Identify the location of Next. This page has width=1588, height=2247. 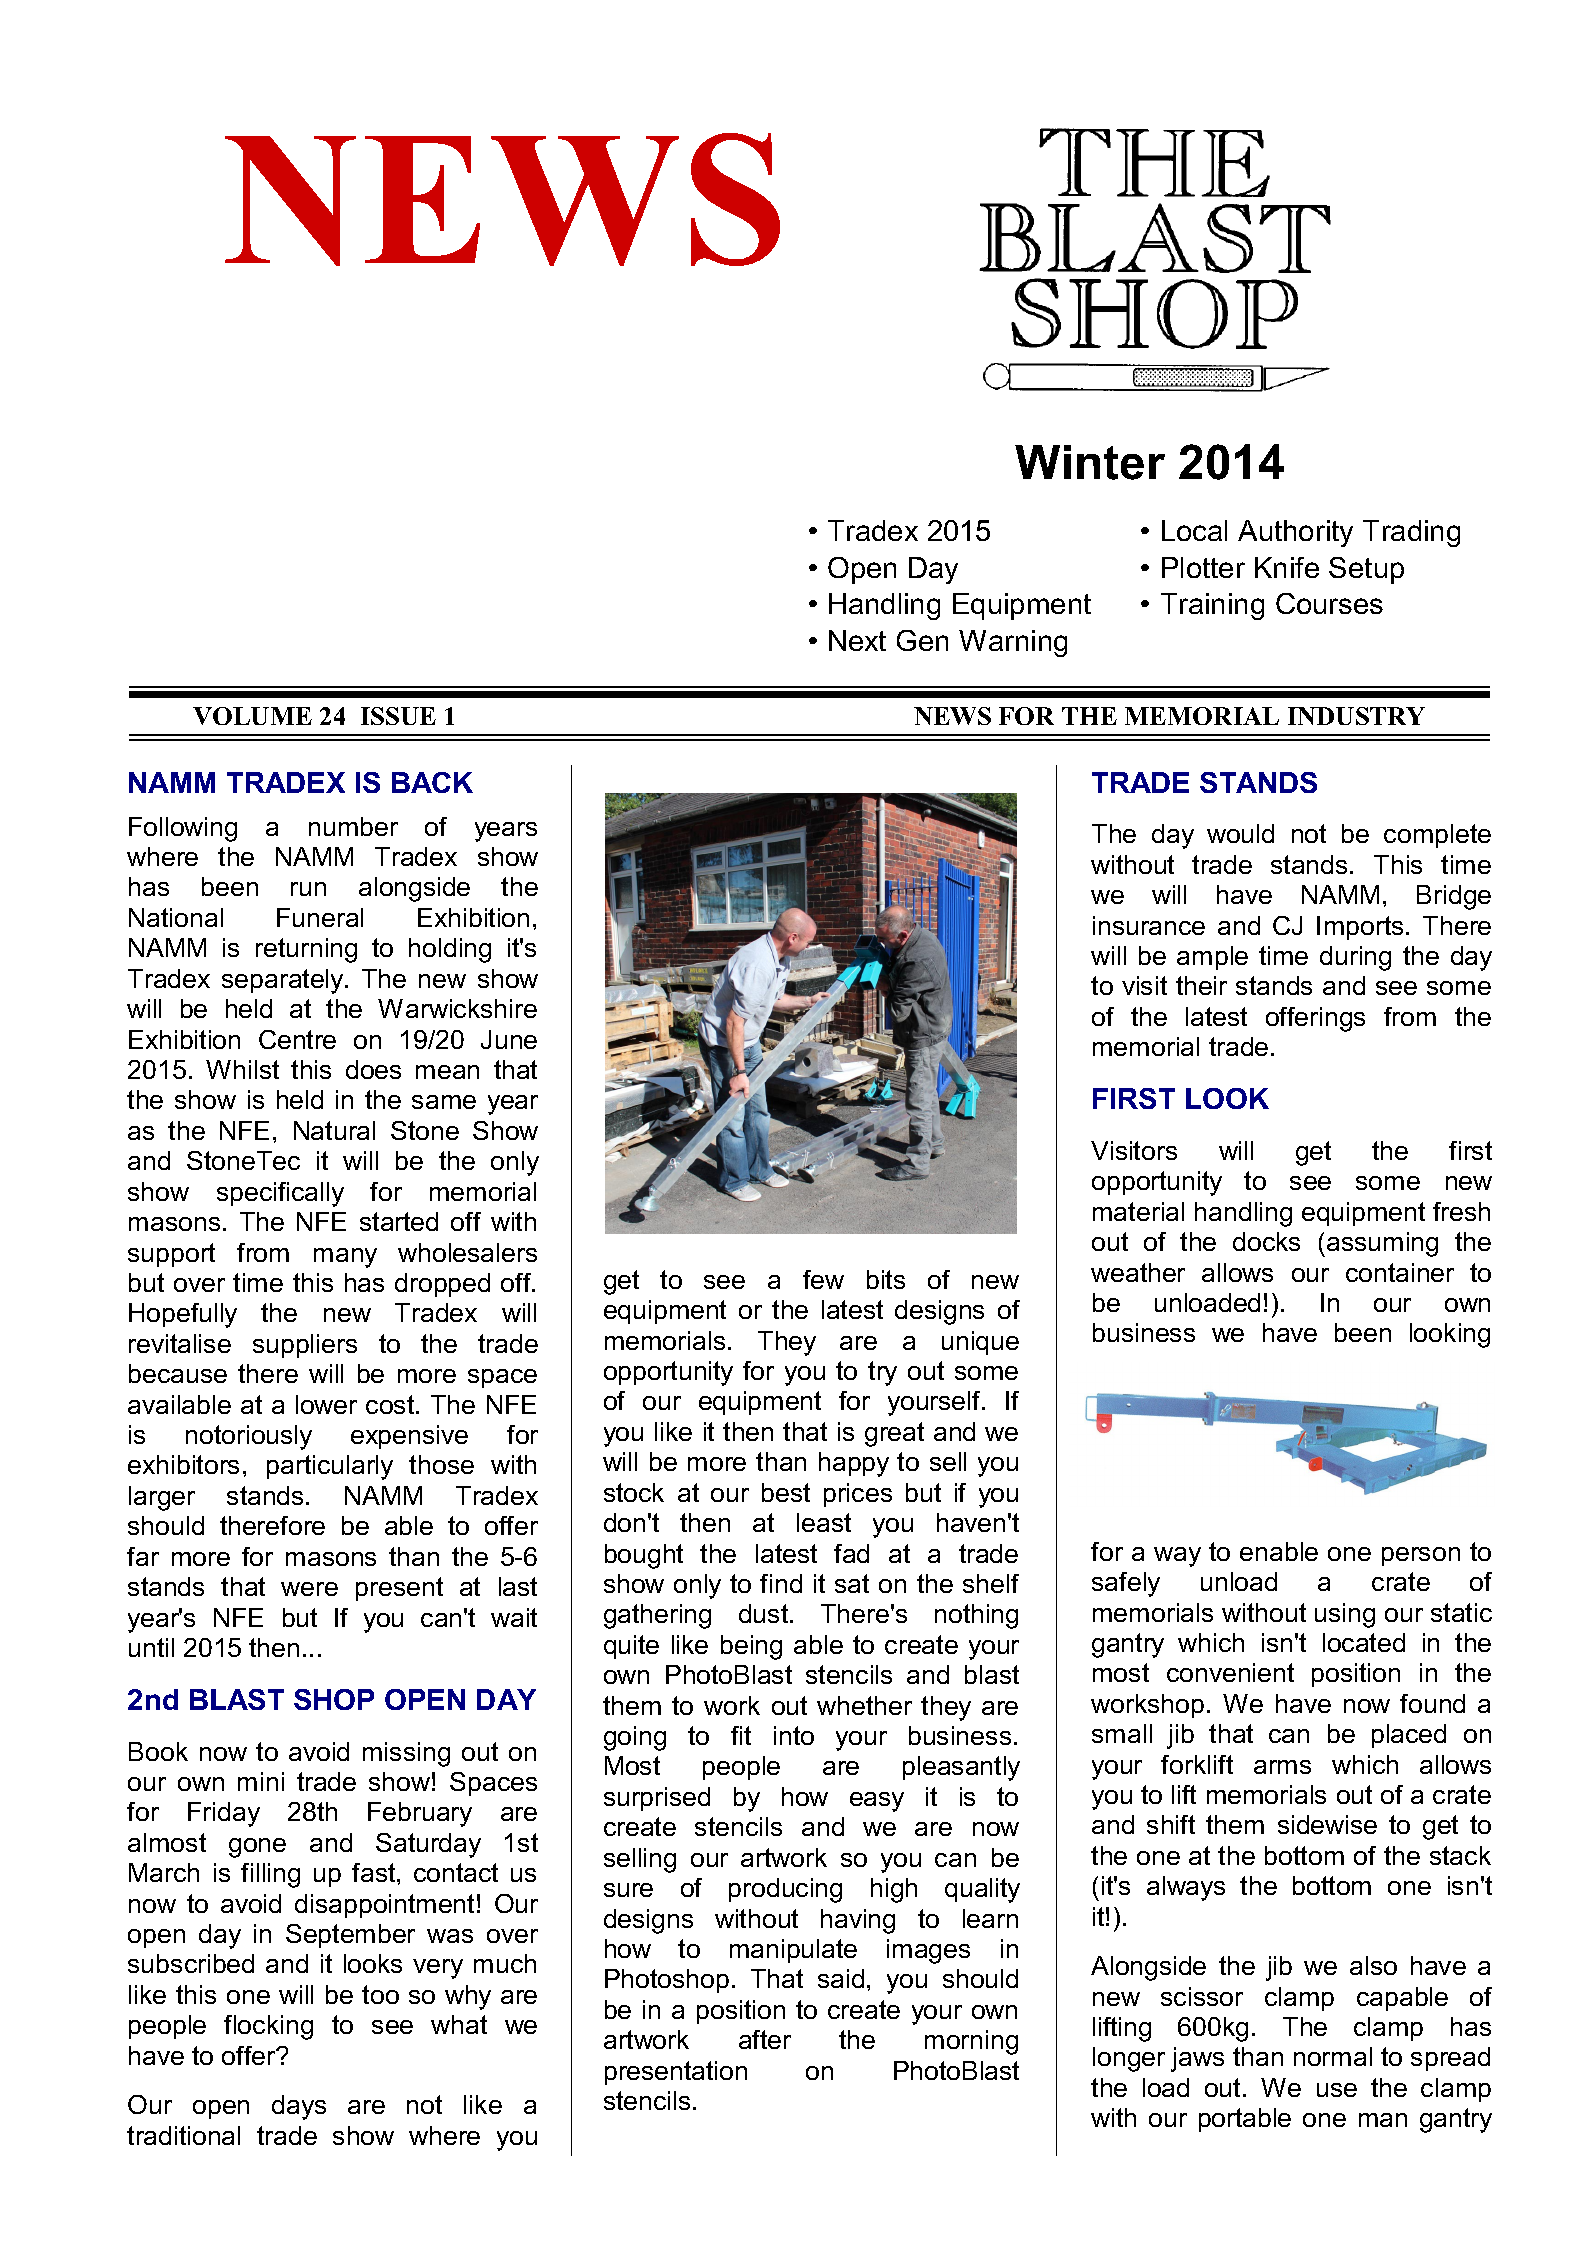
(857, 640).
